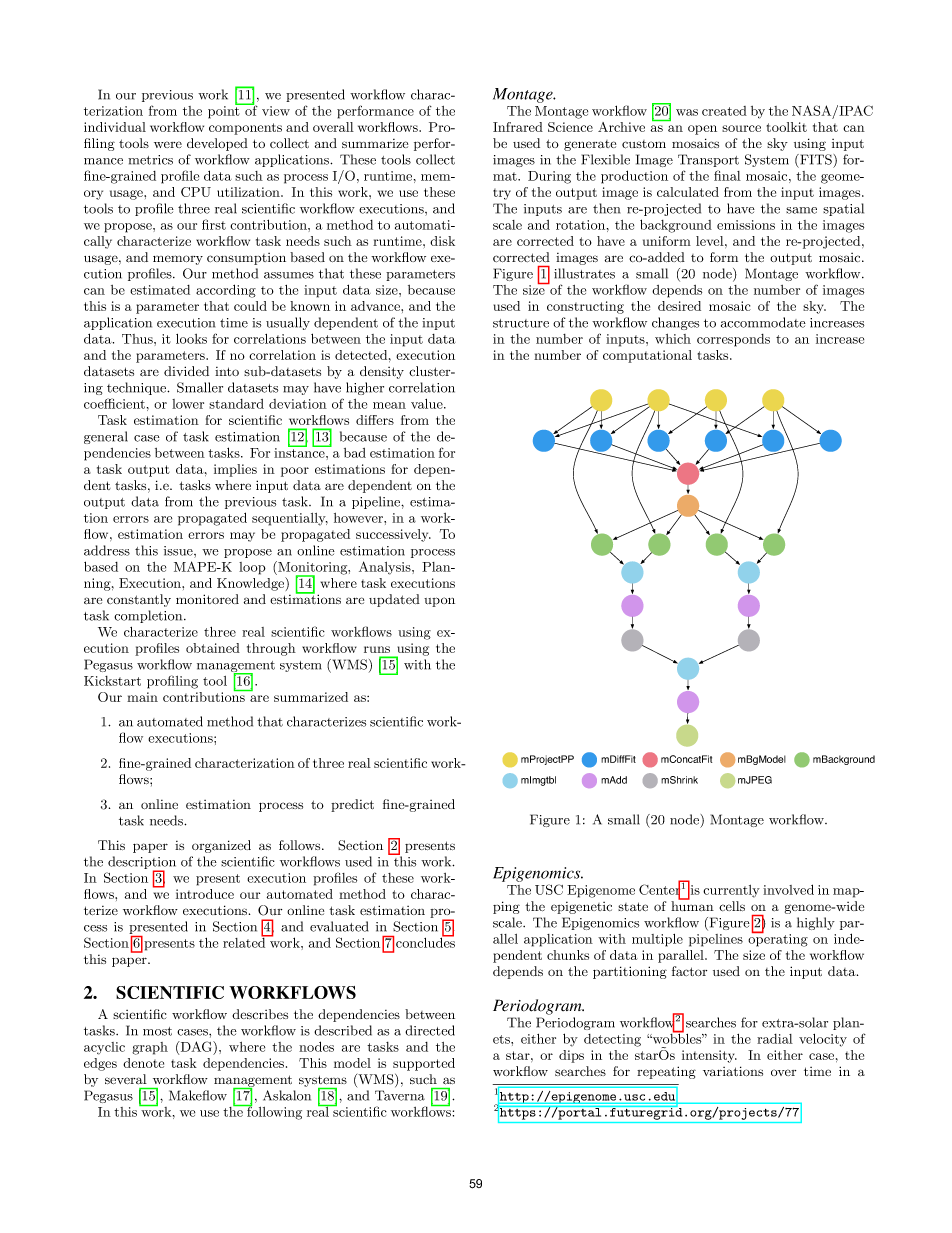 Image resolution: width=952 pixels, height=1233 pixels. I want to click on intensity, so click(709, 1056).
